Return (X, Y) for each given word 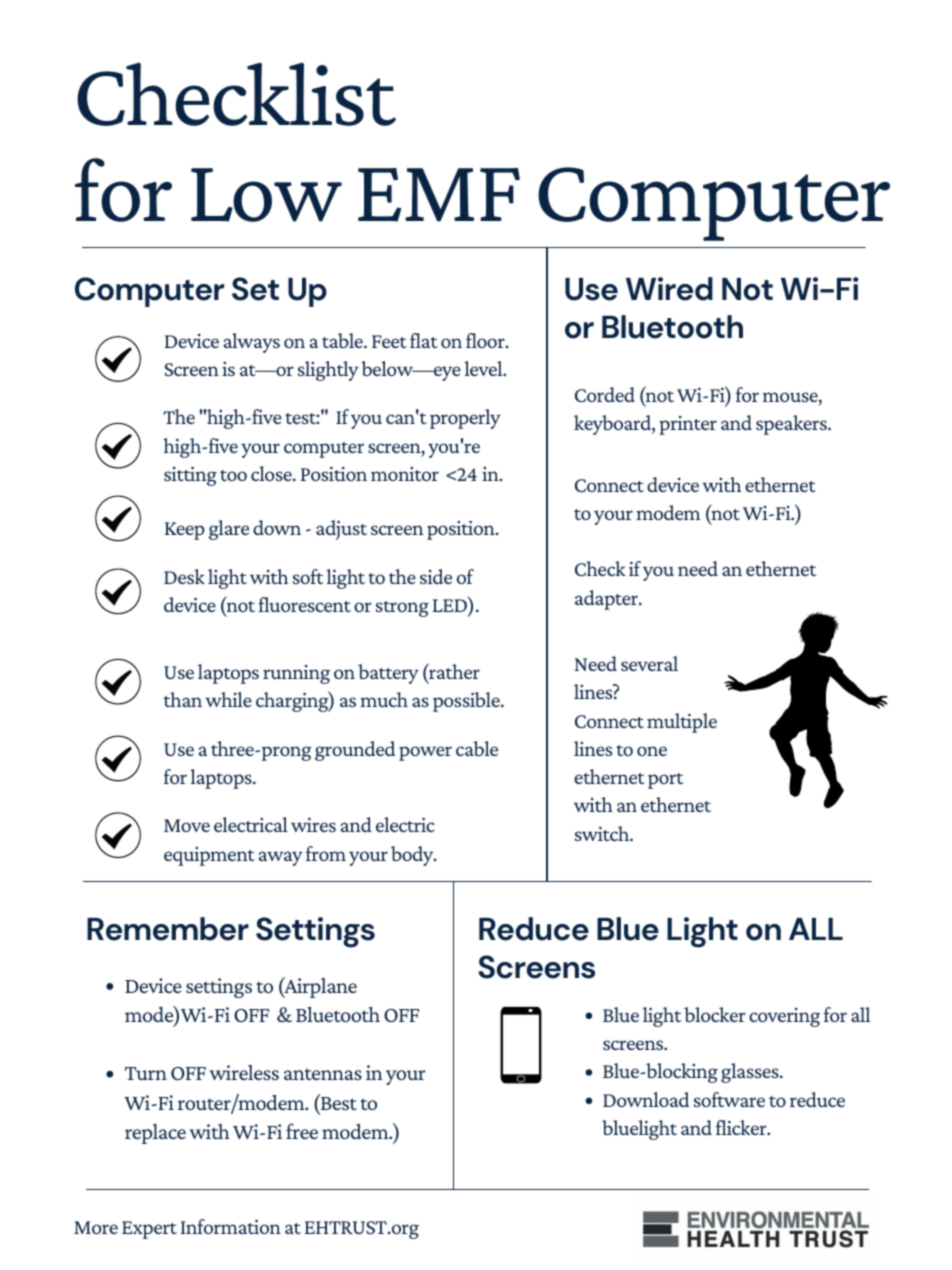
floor (486, 340)
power (425, 753)
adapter (608, 600)
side (436, 576)
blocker (715, 1014)
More (96, 1227)
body (413, 856)
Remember (168, 929)
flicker (742, 1127)
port (665, 781)
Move (187, 825)
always (252, 343)
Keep (185, 531)
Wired (669, 289)
